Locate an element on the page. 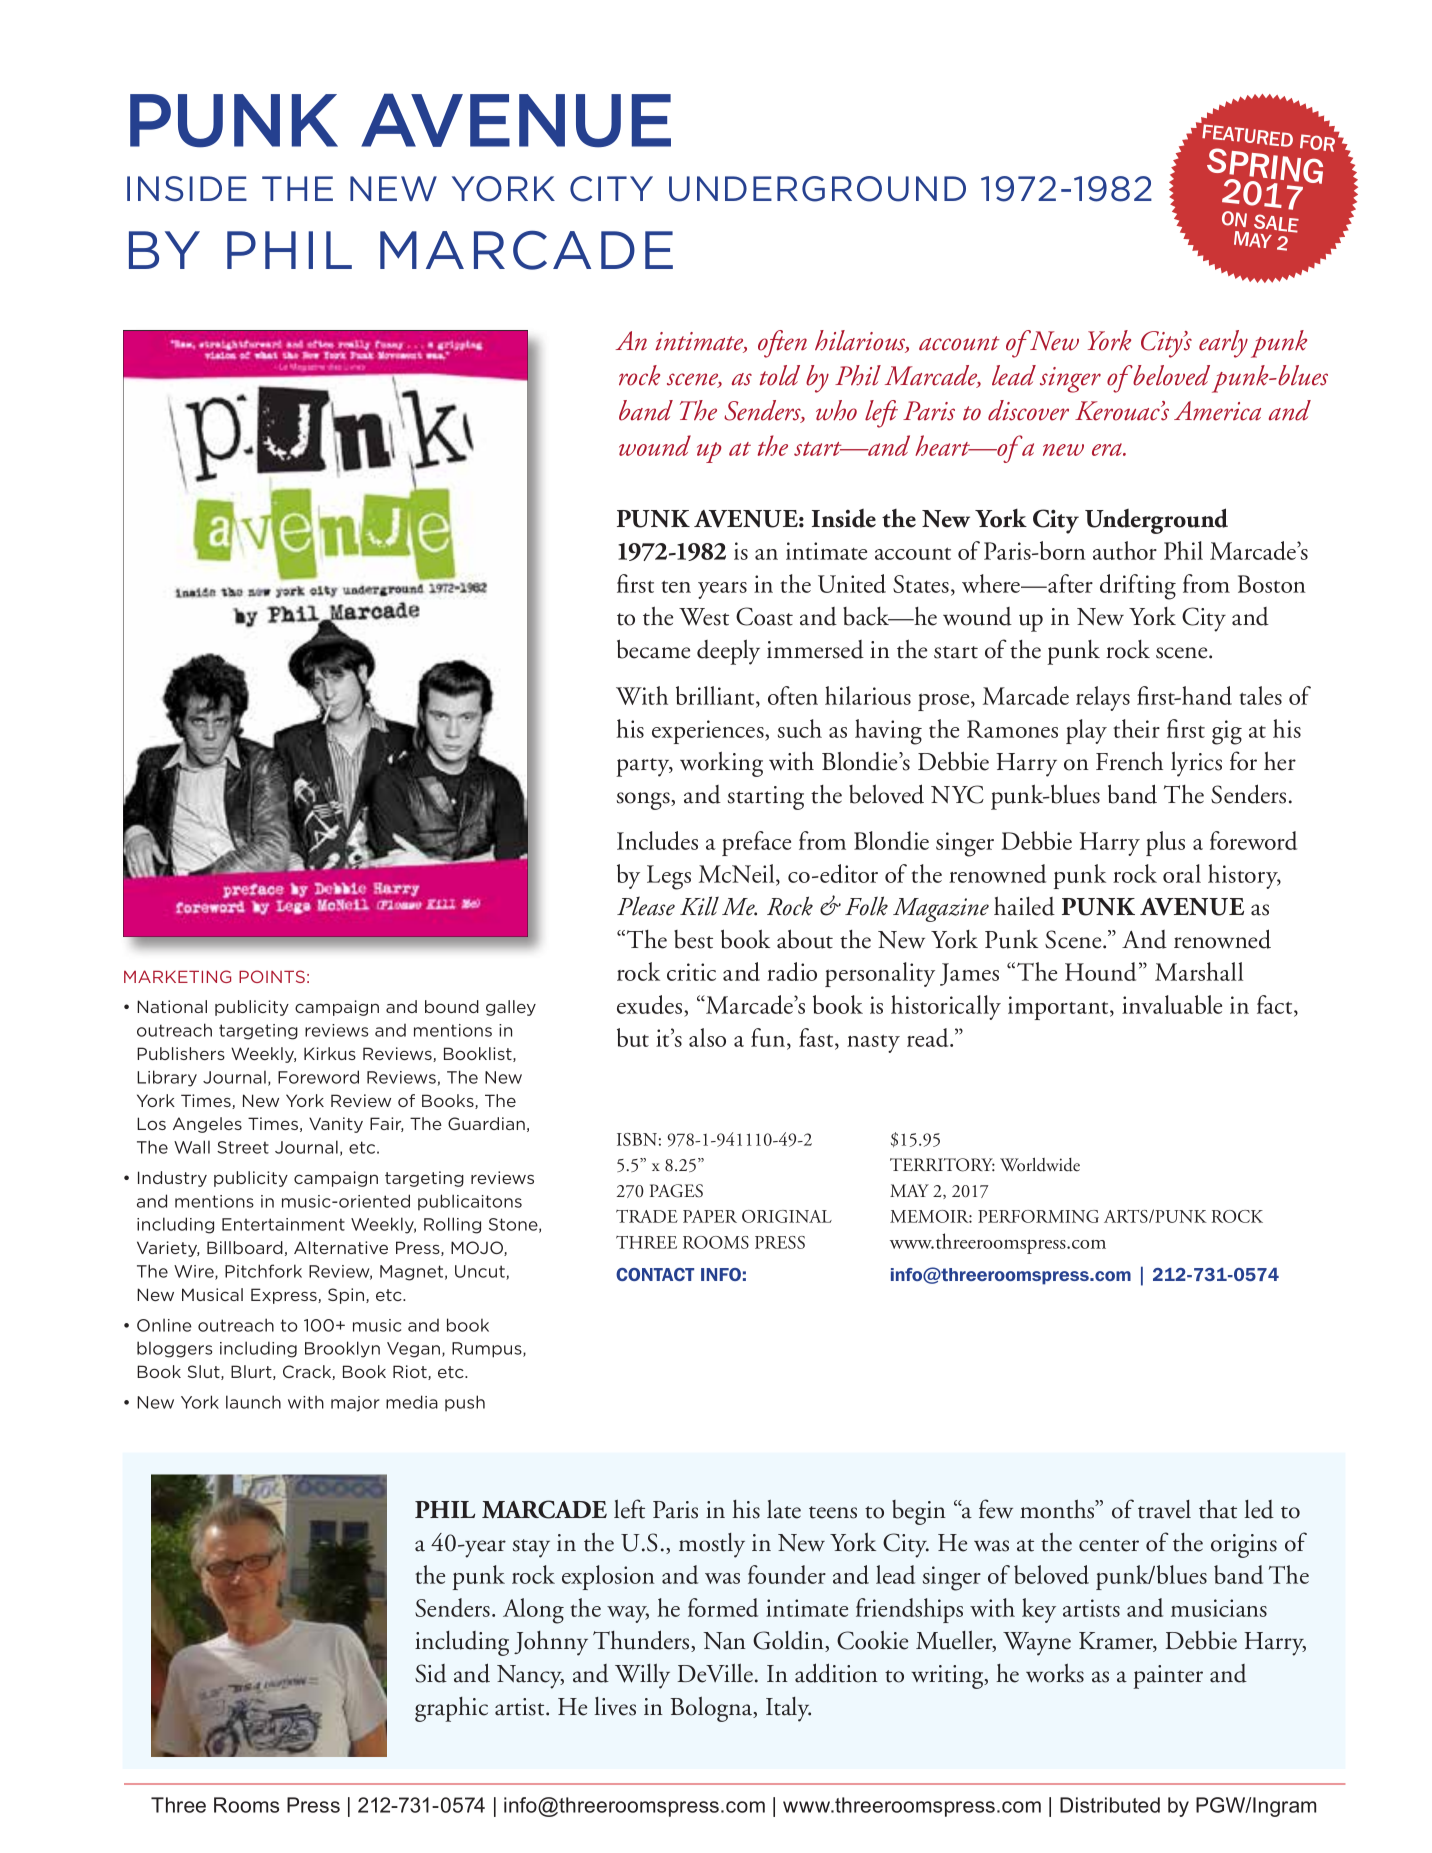 The width and height of the image is (1432, 1853). America is located at coordinates (1217, 411).
